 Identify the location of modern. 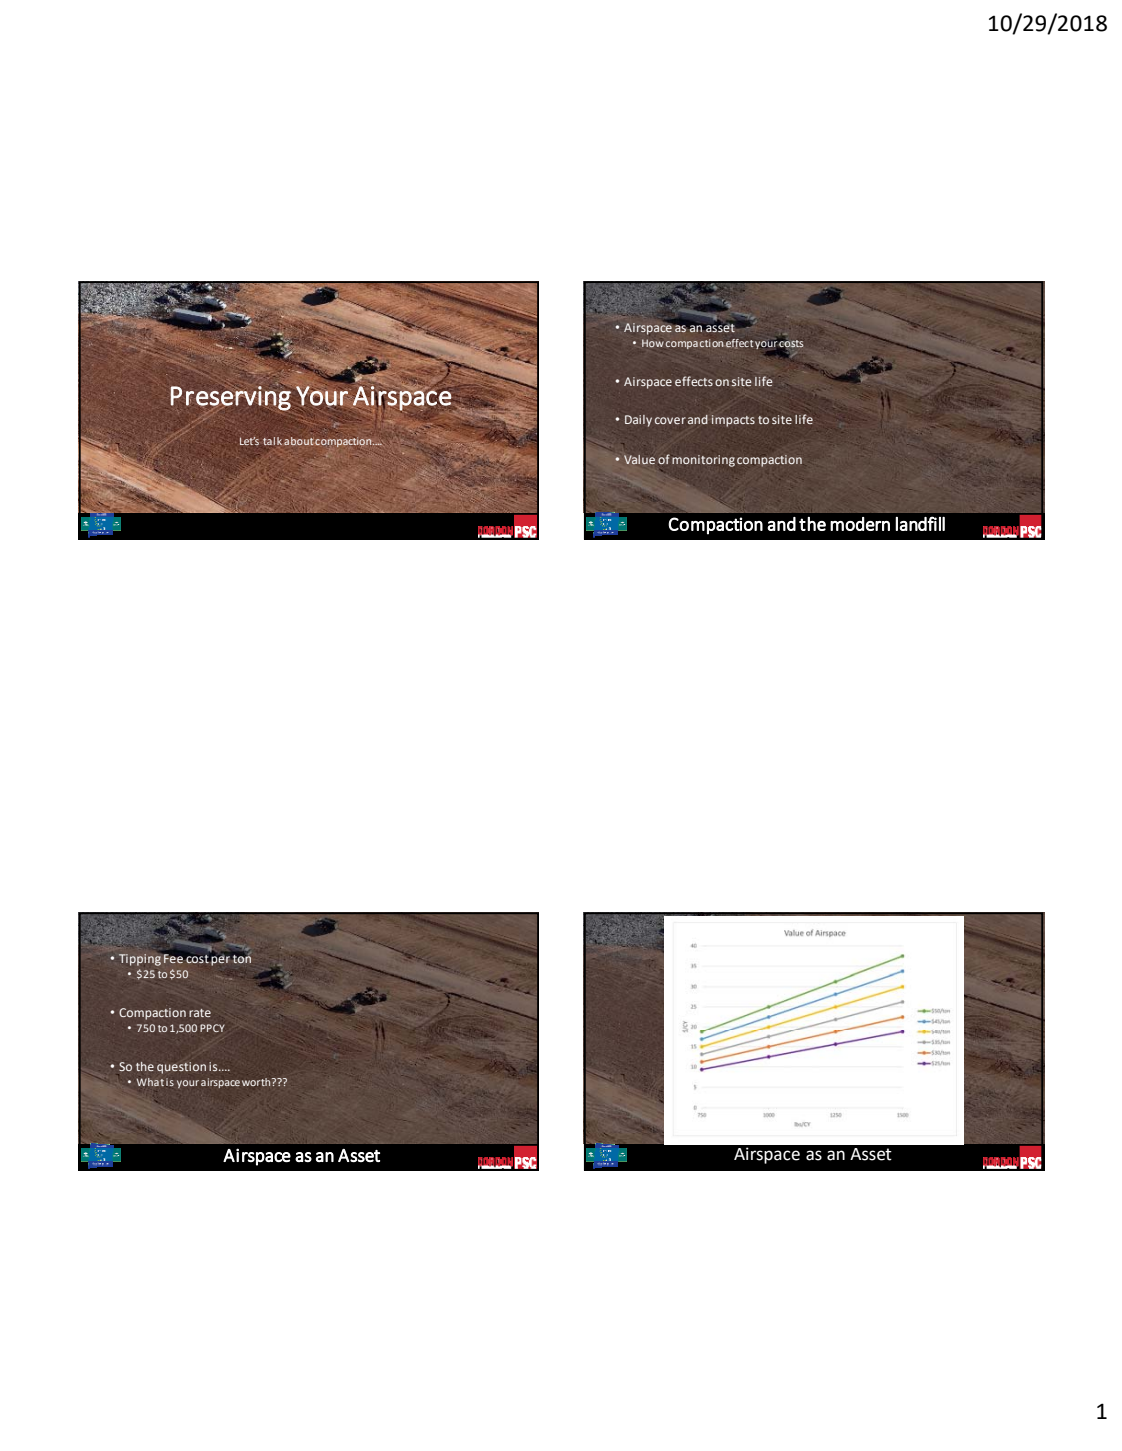
(860, 524).
